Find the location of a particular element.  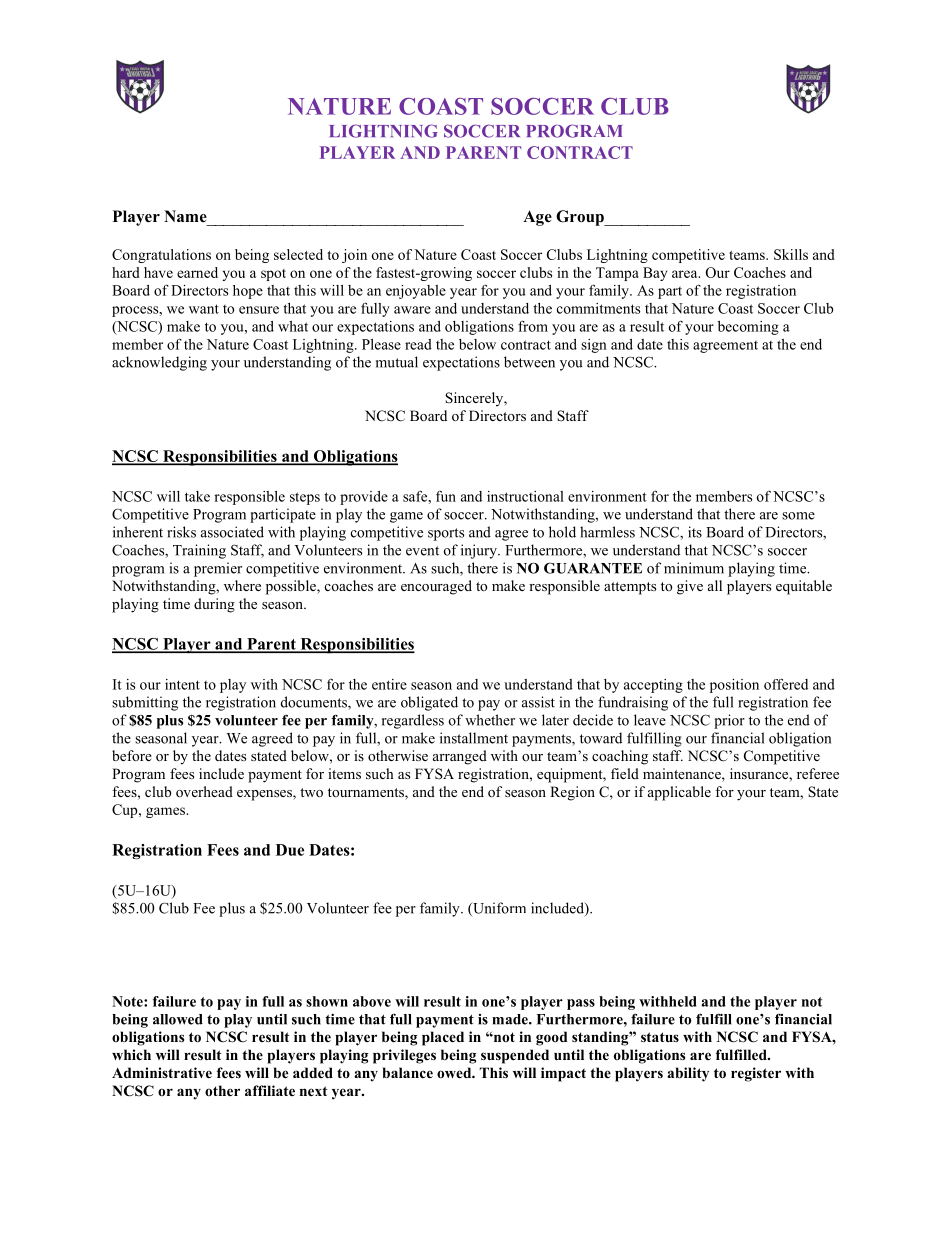

give is located at coordinates (690, 587).
